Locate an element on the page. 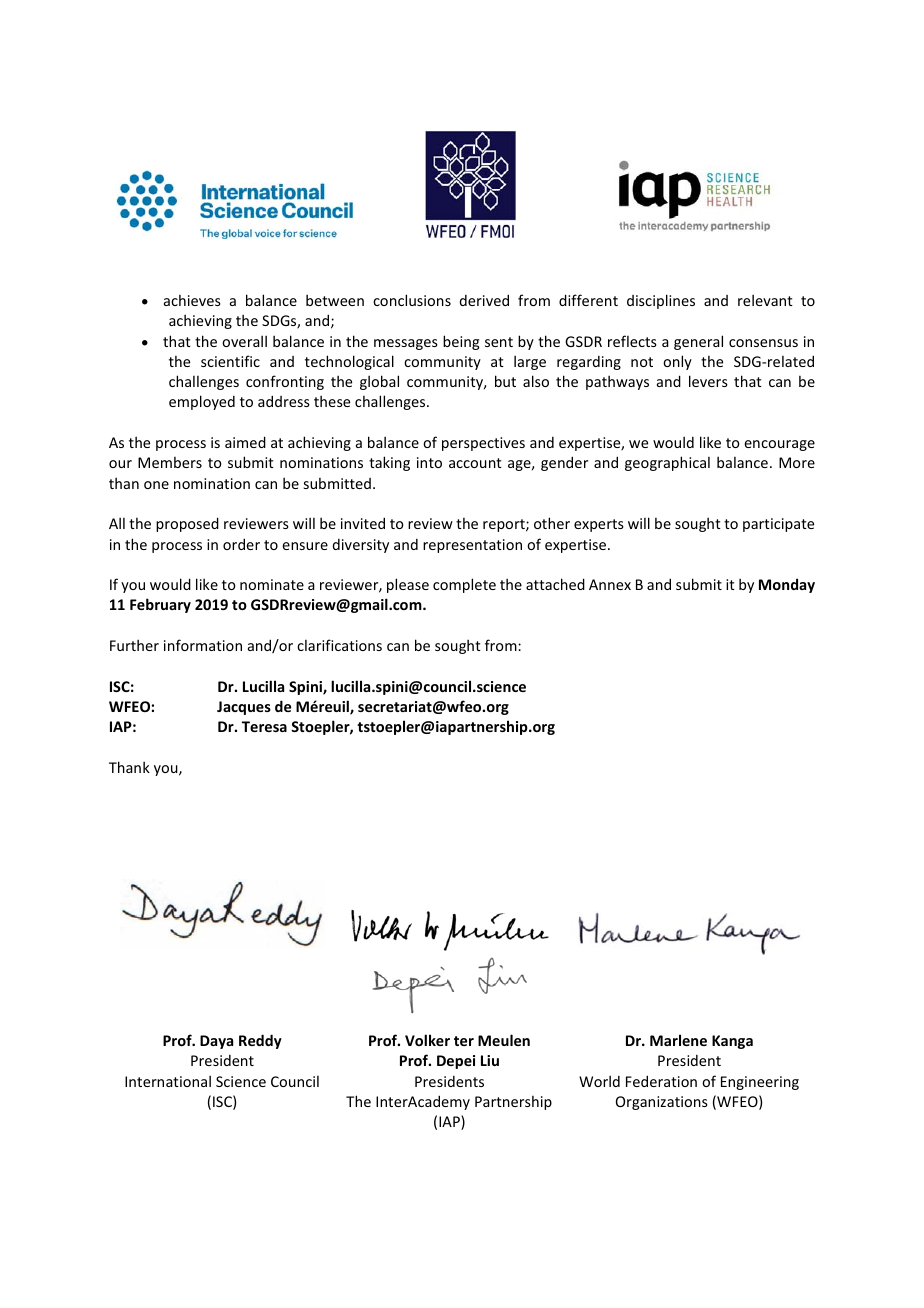 This page has height=1308, width=924. Marlene is located at coordinates (678, 1040).
